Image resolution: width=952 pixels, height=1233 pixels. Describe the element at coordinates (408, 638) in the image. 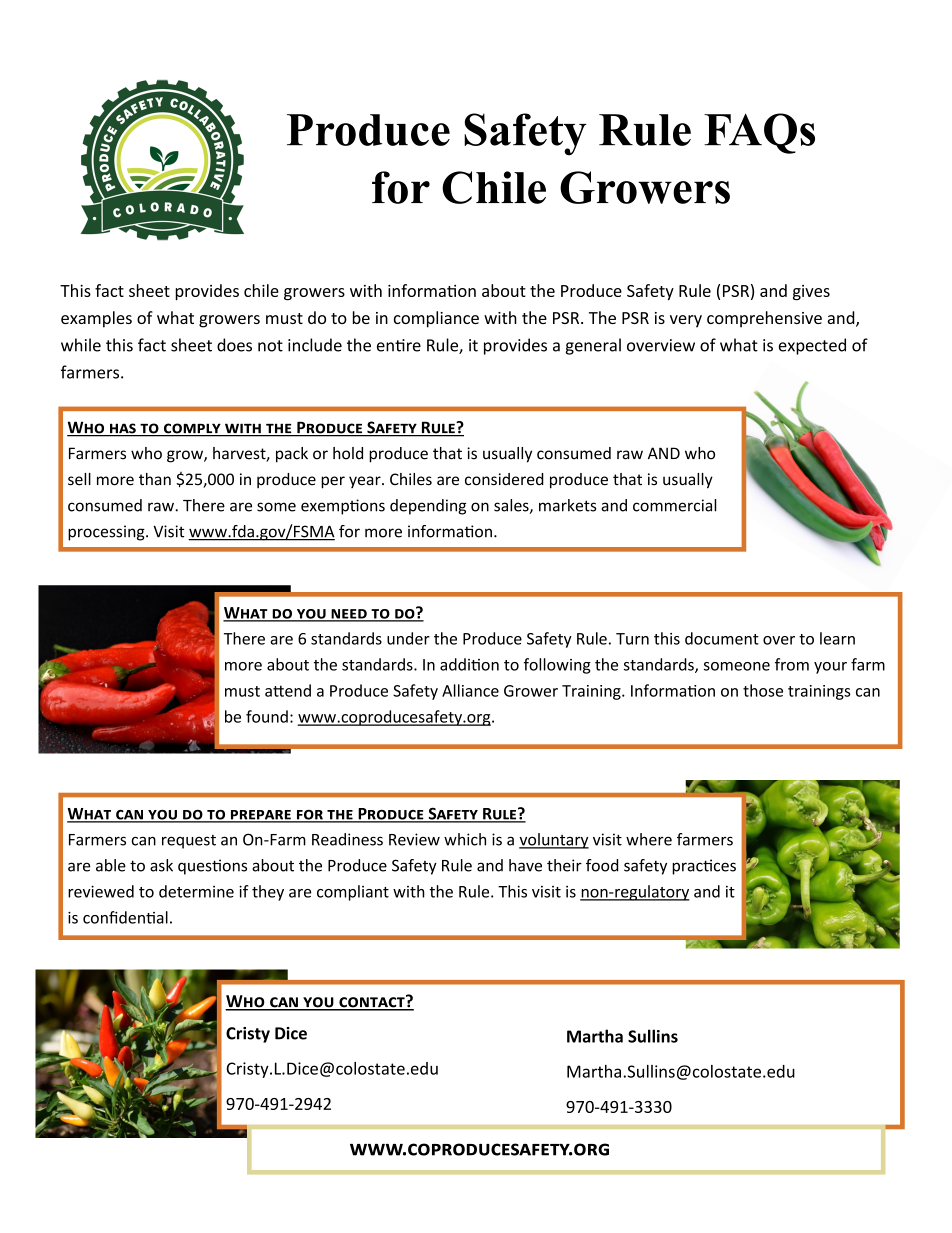

I see `under` at that location.
